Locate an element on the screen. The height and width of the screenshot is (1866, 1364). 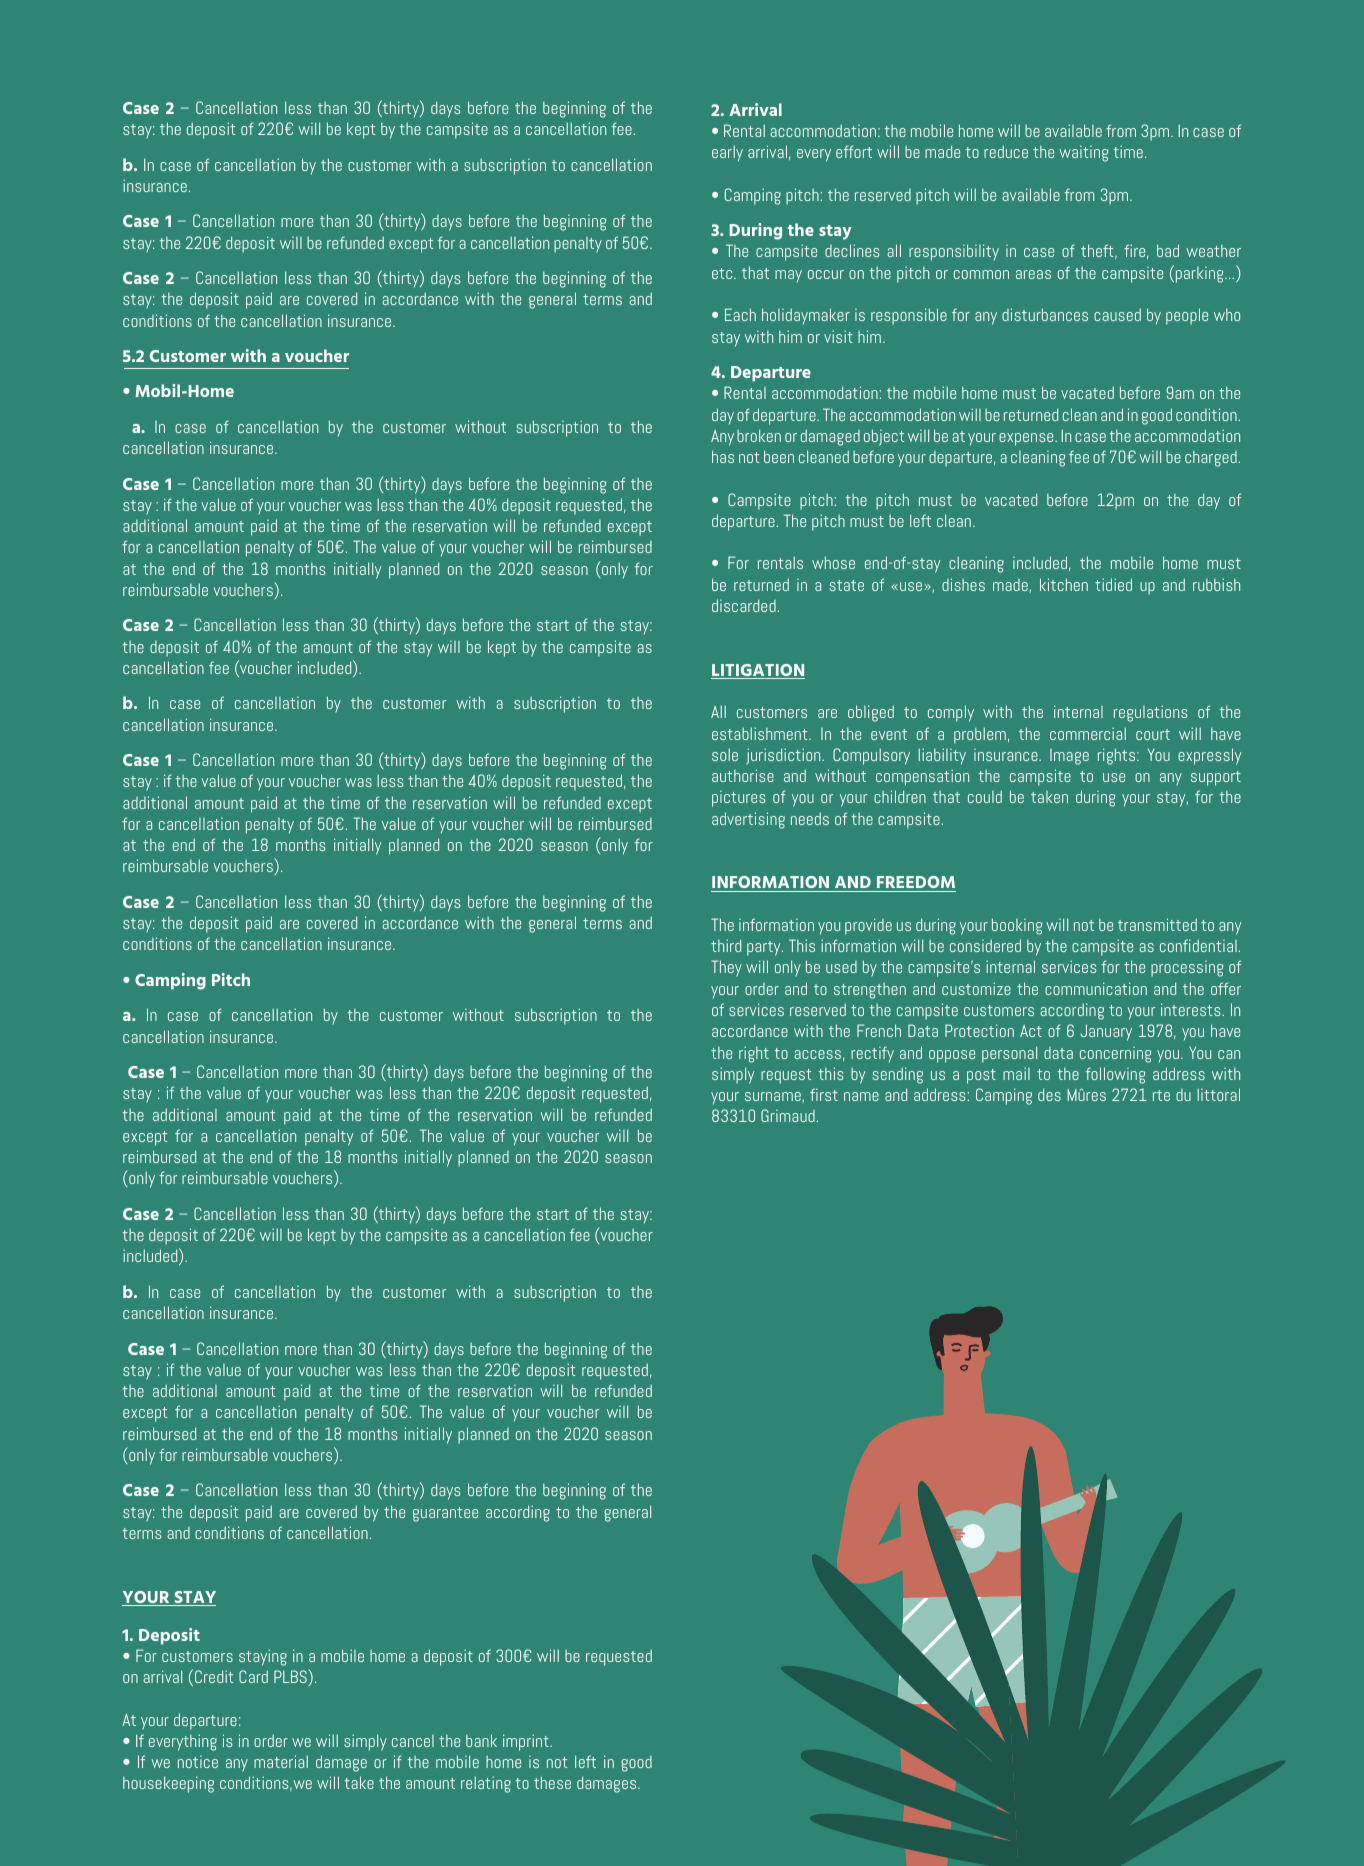
early is located at coordinates (727, 154).
